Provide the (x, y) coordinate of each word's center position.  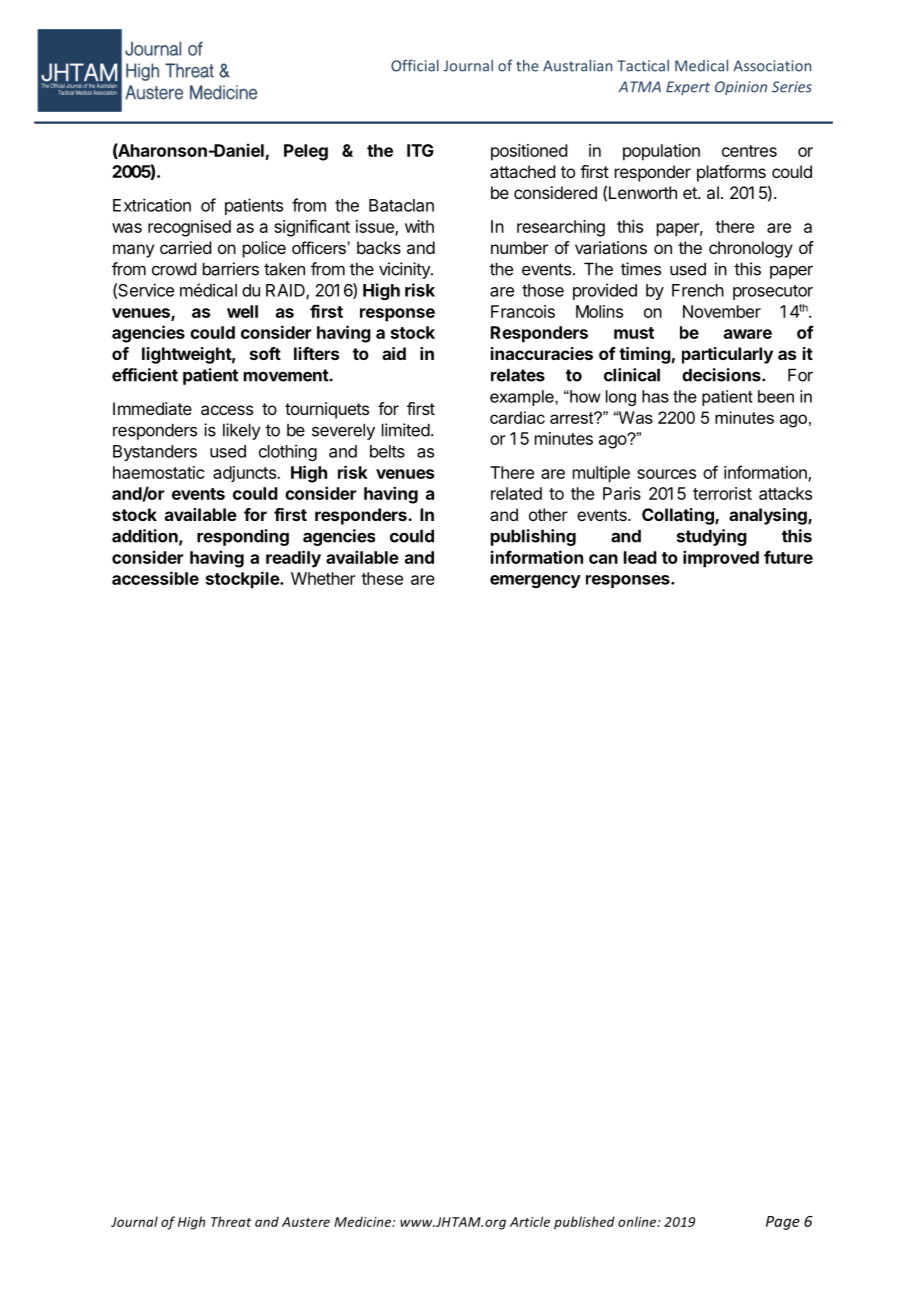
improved (721, 559)
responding (243, 537)
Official (415, 65)
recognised (189, 228)
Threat (231, 1221)
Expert (688, 88)
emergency (535, 581)
